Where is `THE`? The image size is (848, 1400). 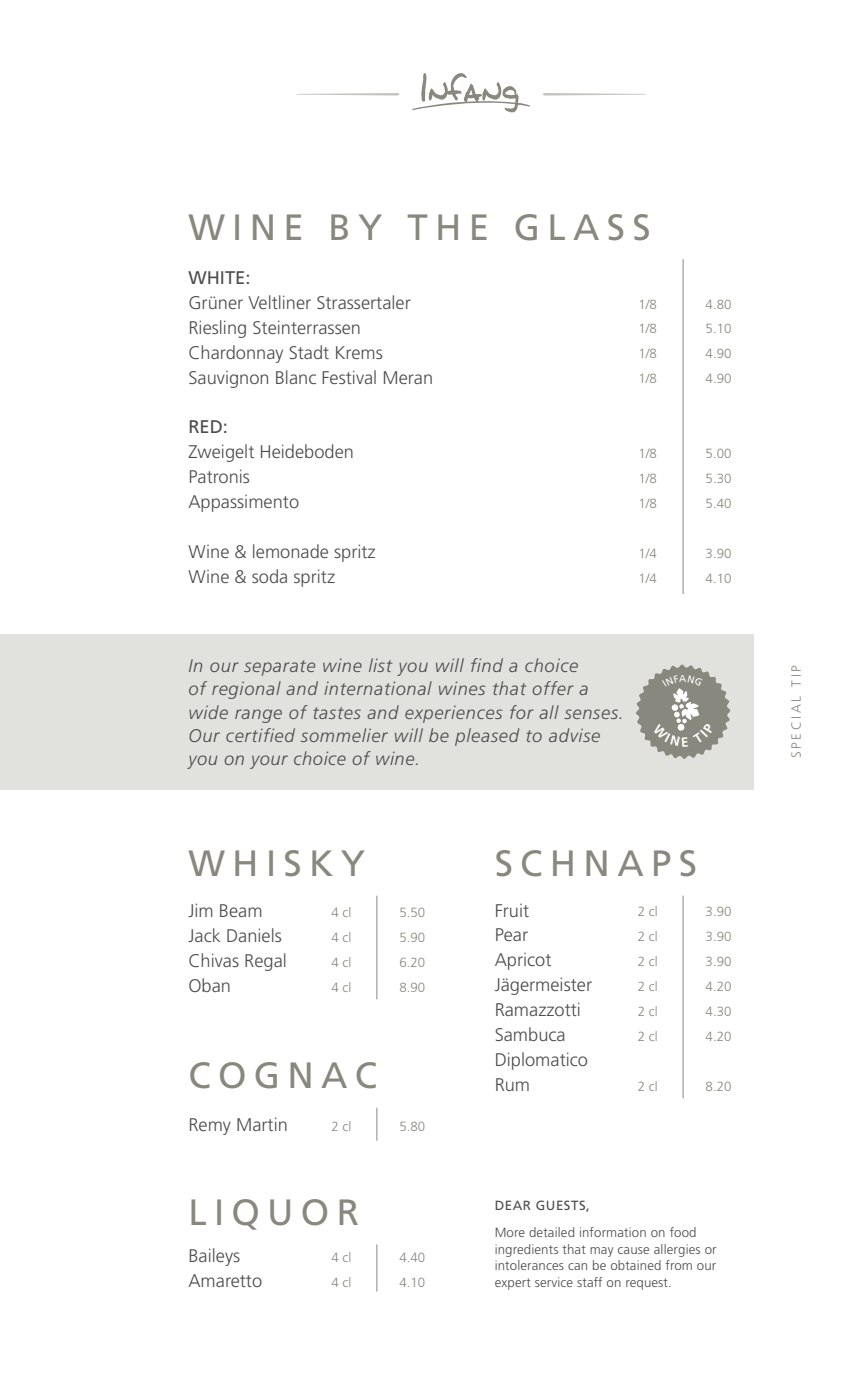 THE is located at coordinates (447, 227).
